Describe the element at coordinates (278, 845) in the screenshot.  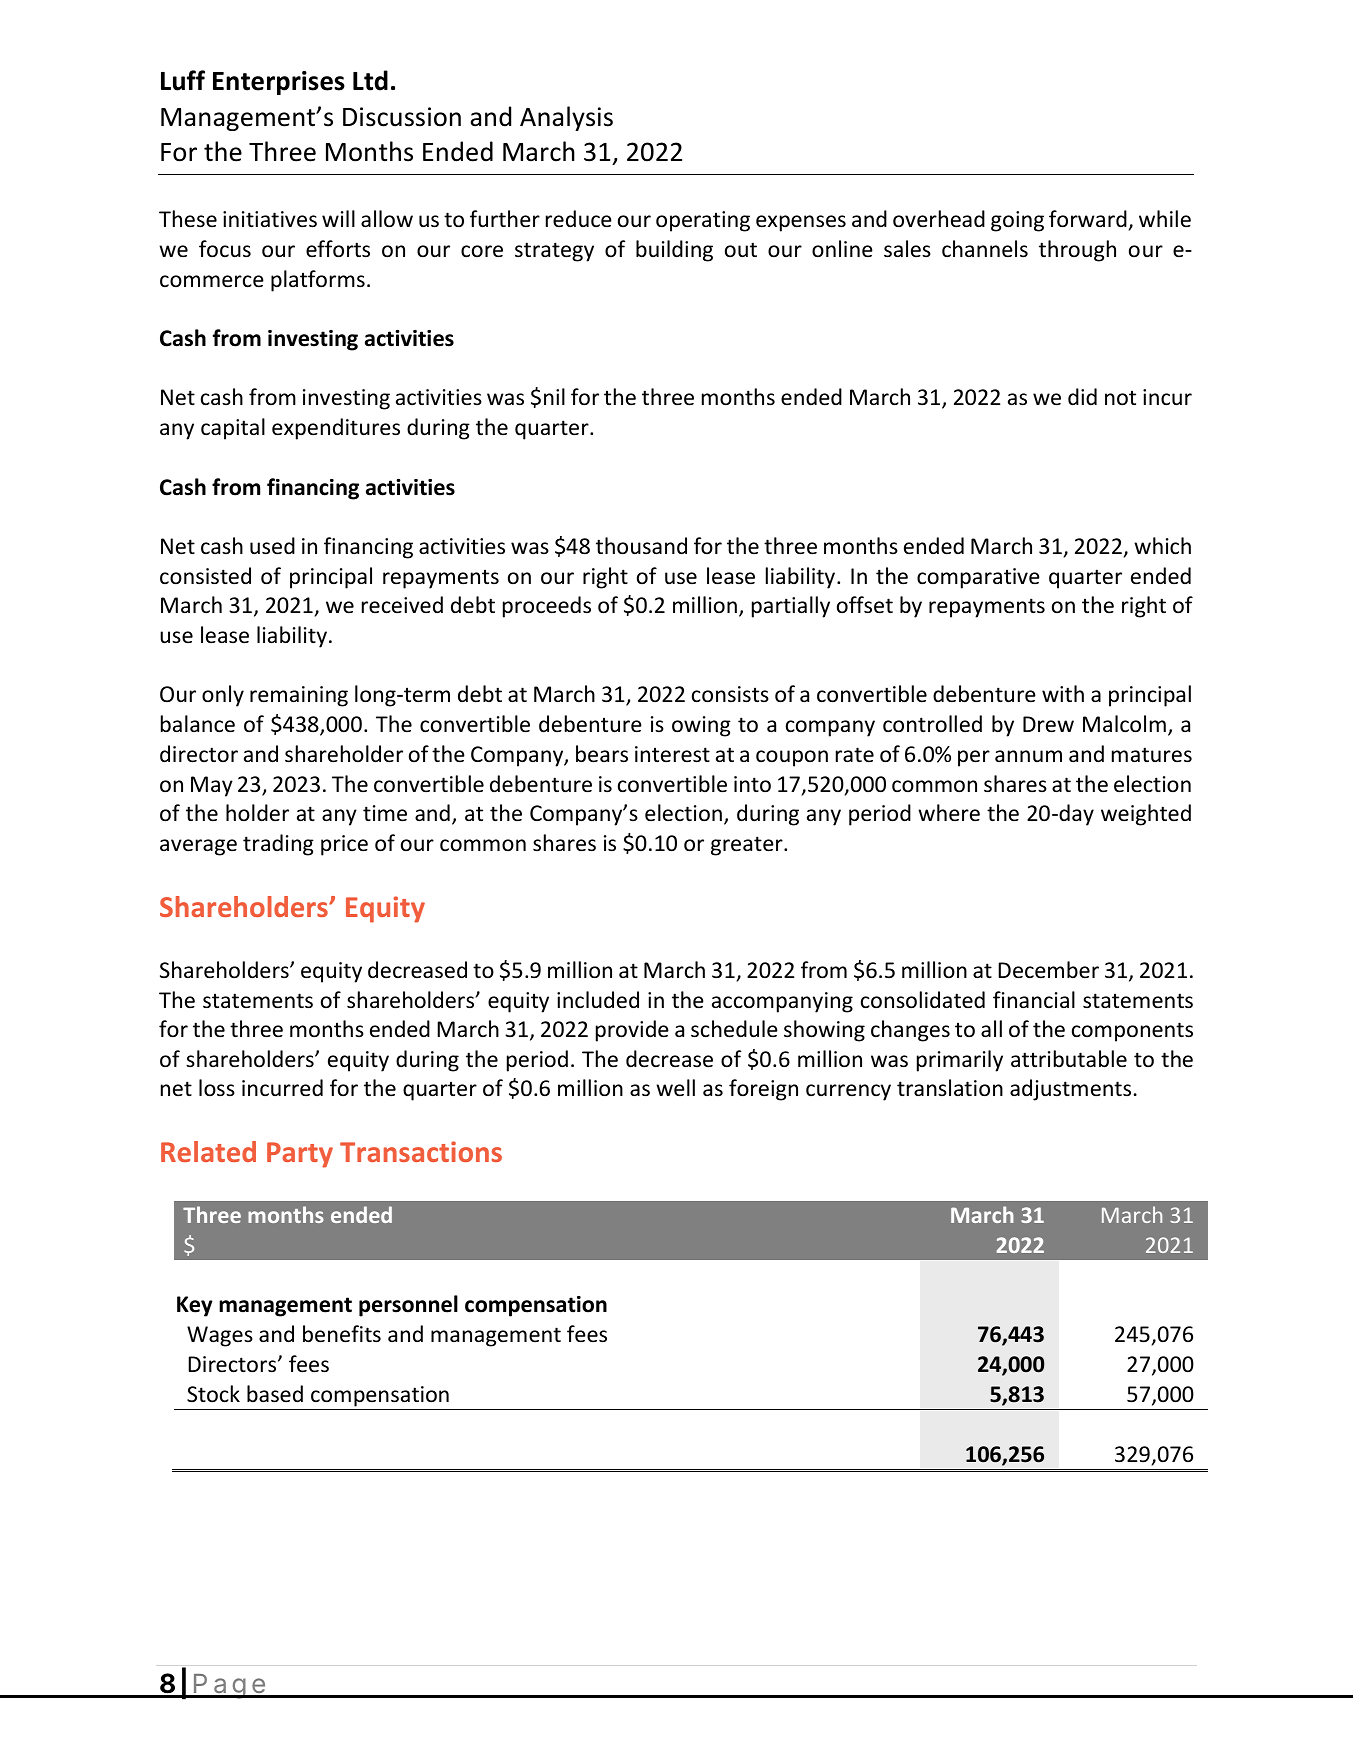
I see `trading` at that location.
